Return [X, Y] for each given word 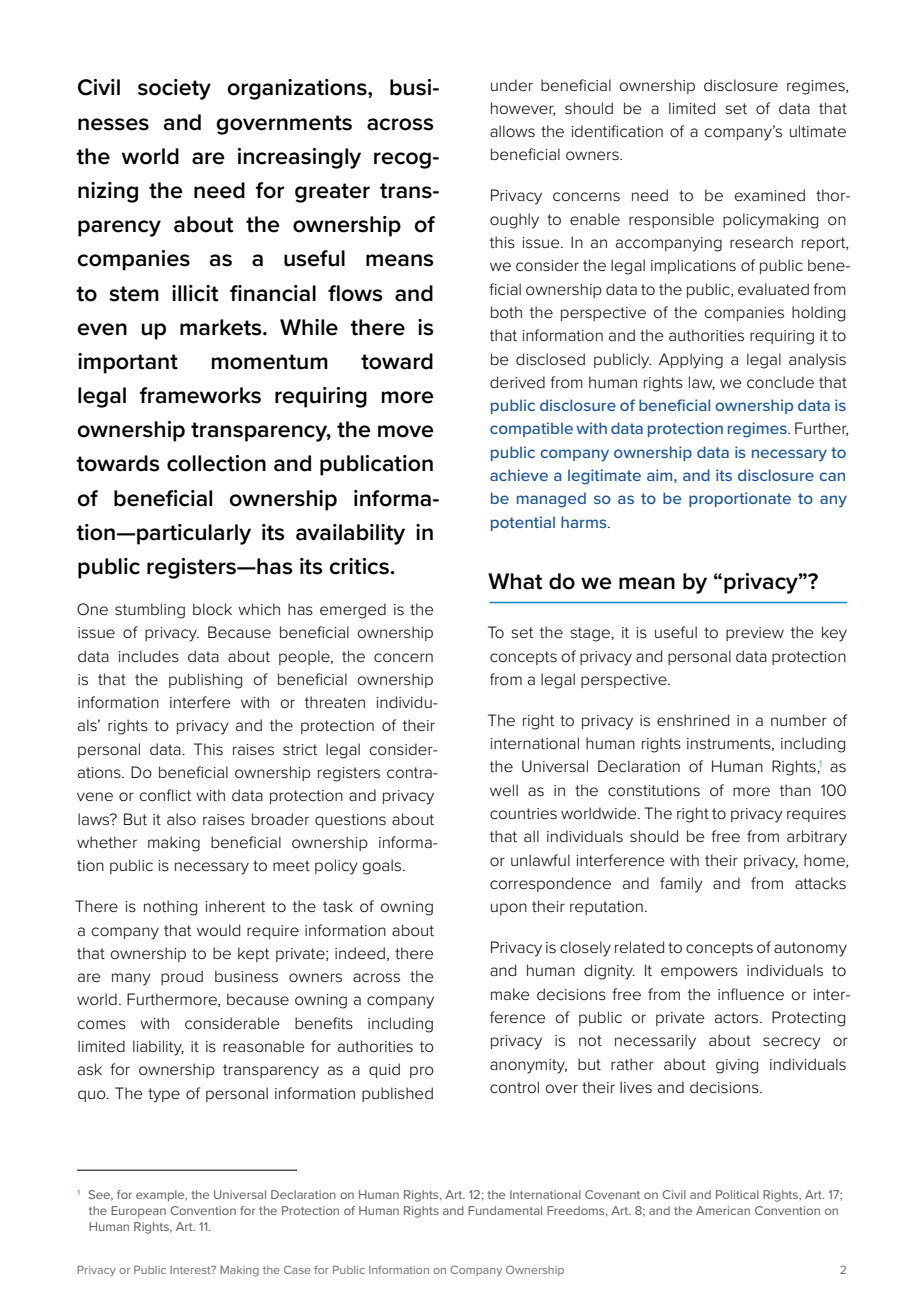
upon [509, 909]
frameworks [200, 395]
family [681, 885]
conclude [780, 382]
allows [512, 131]
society [174, 89]
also [181, 819]
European [138, 1212]
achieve [519, 475]
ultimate [818, 131]
